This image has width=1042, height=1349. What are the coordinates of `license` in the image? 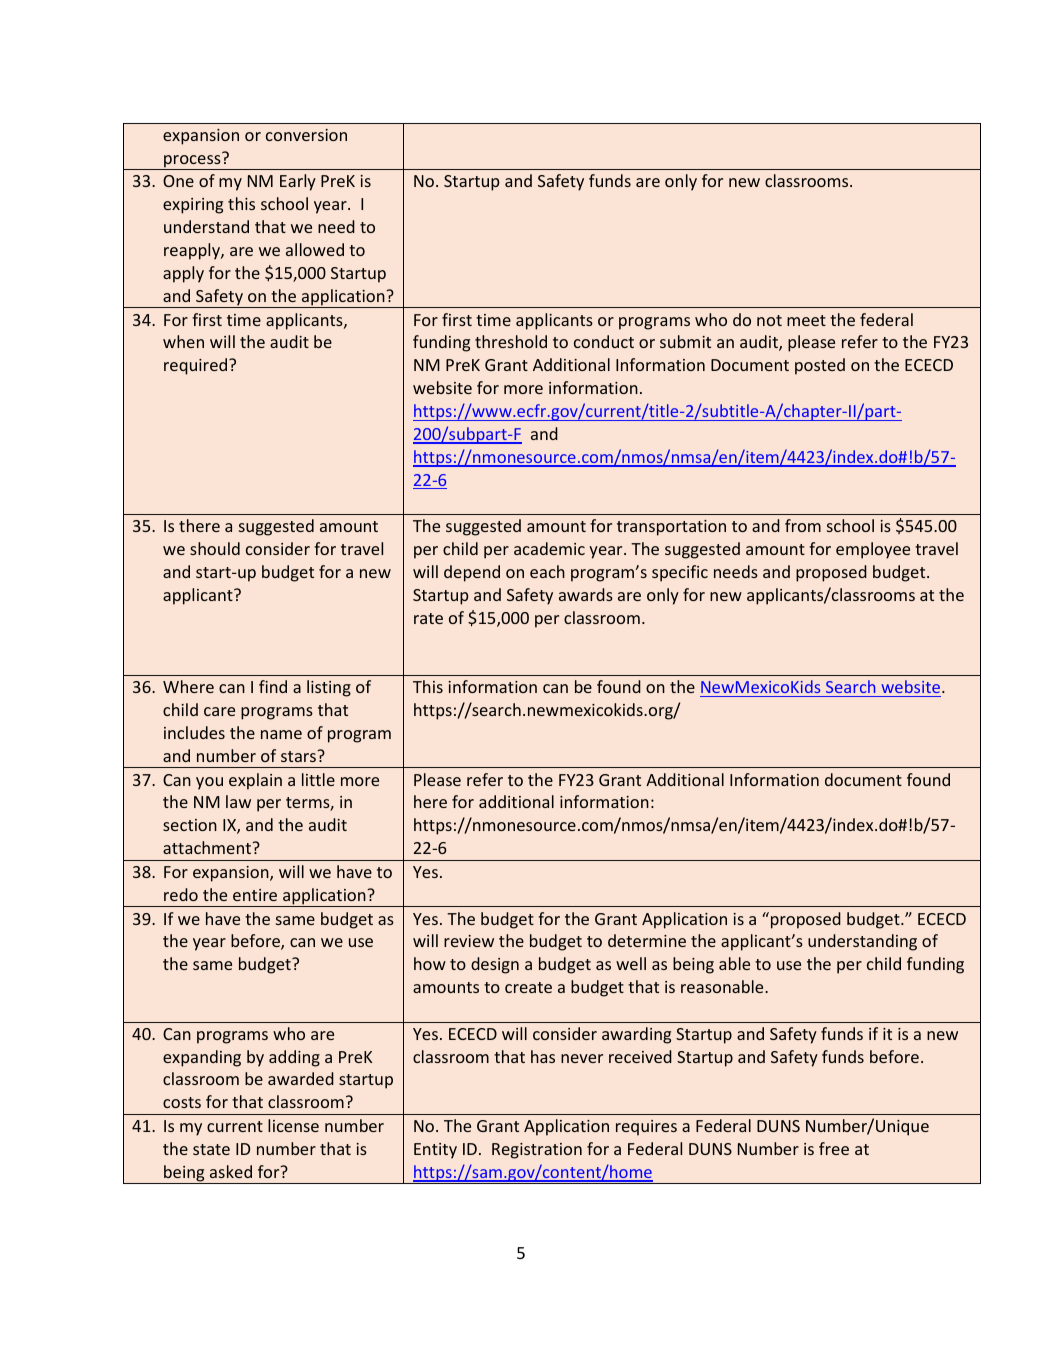 It's located at (293, 1125).
